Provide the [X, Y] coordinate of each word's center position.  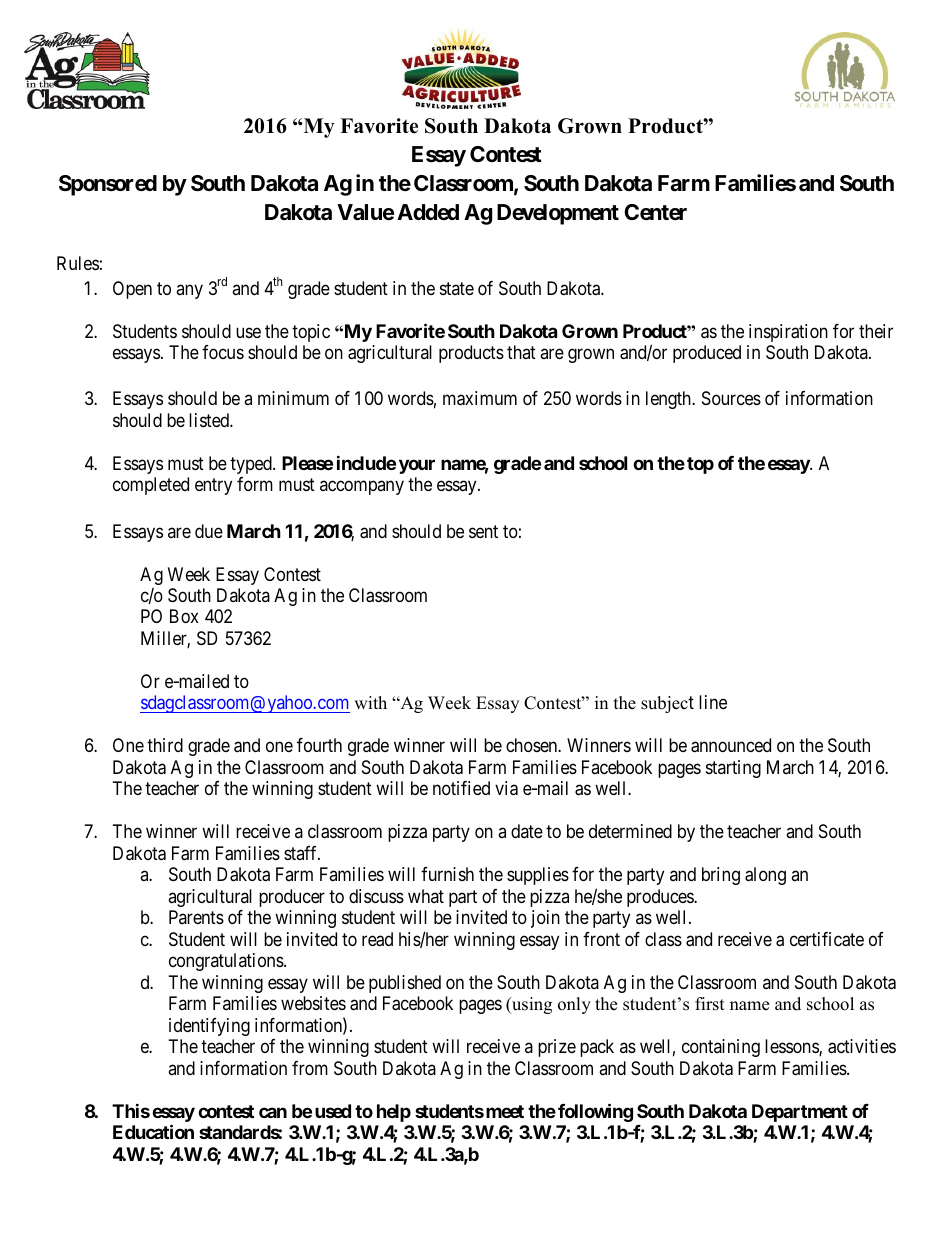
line [713, 702]
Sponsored [108, 185]
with [370, 702]
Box [184, 616]
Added [428, 212]
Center [655, 212]
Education [153, 1132]
